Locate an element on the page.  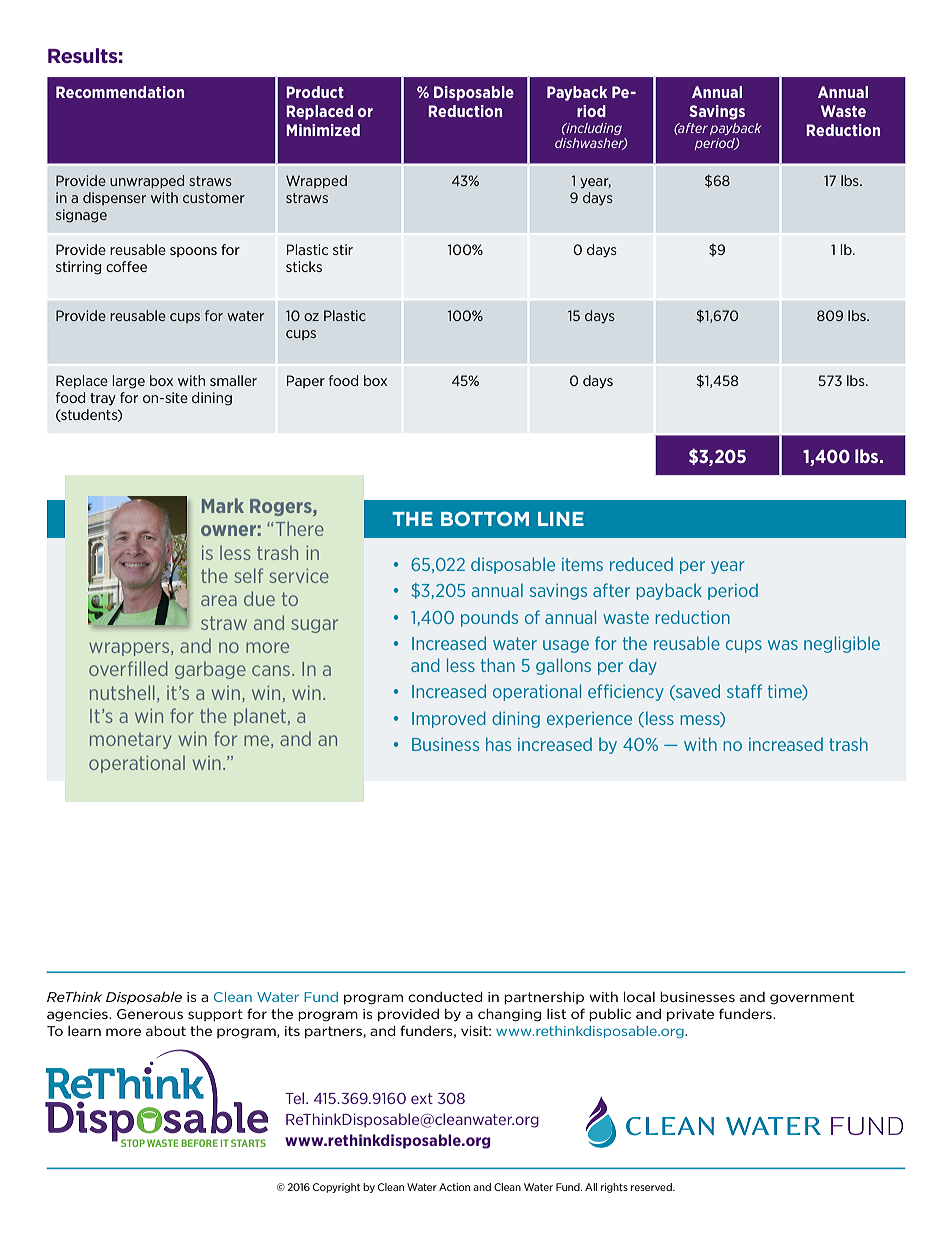
monetary is located at coordinates (130, 740).
